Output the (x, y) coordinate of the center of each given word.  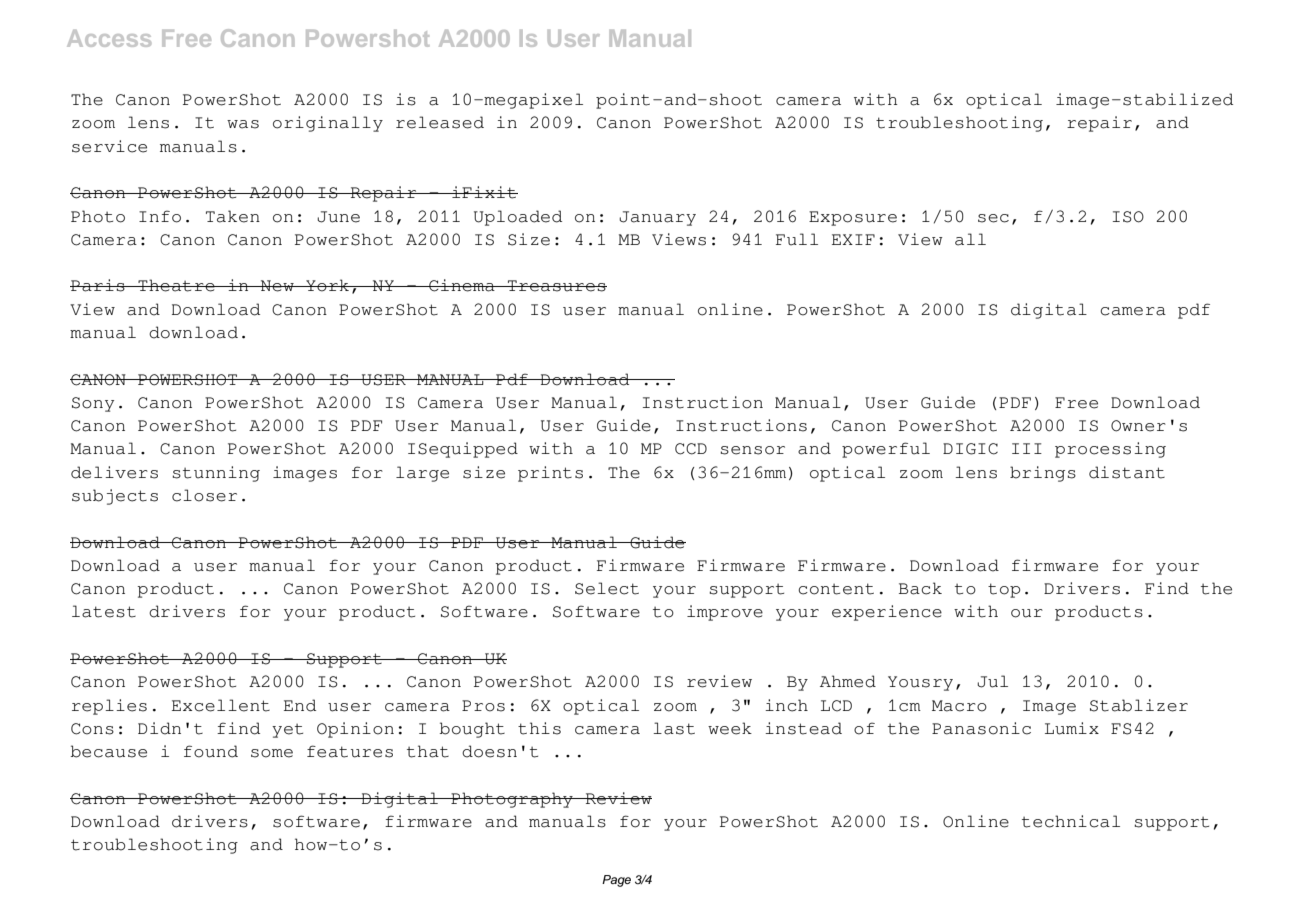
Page (616, 881)
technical (1071, 821)
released (440, 122)
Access (109, 38)
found (211, 751)
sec (993, 218)
